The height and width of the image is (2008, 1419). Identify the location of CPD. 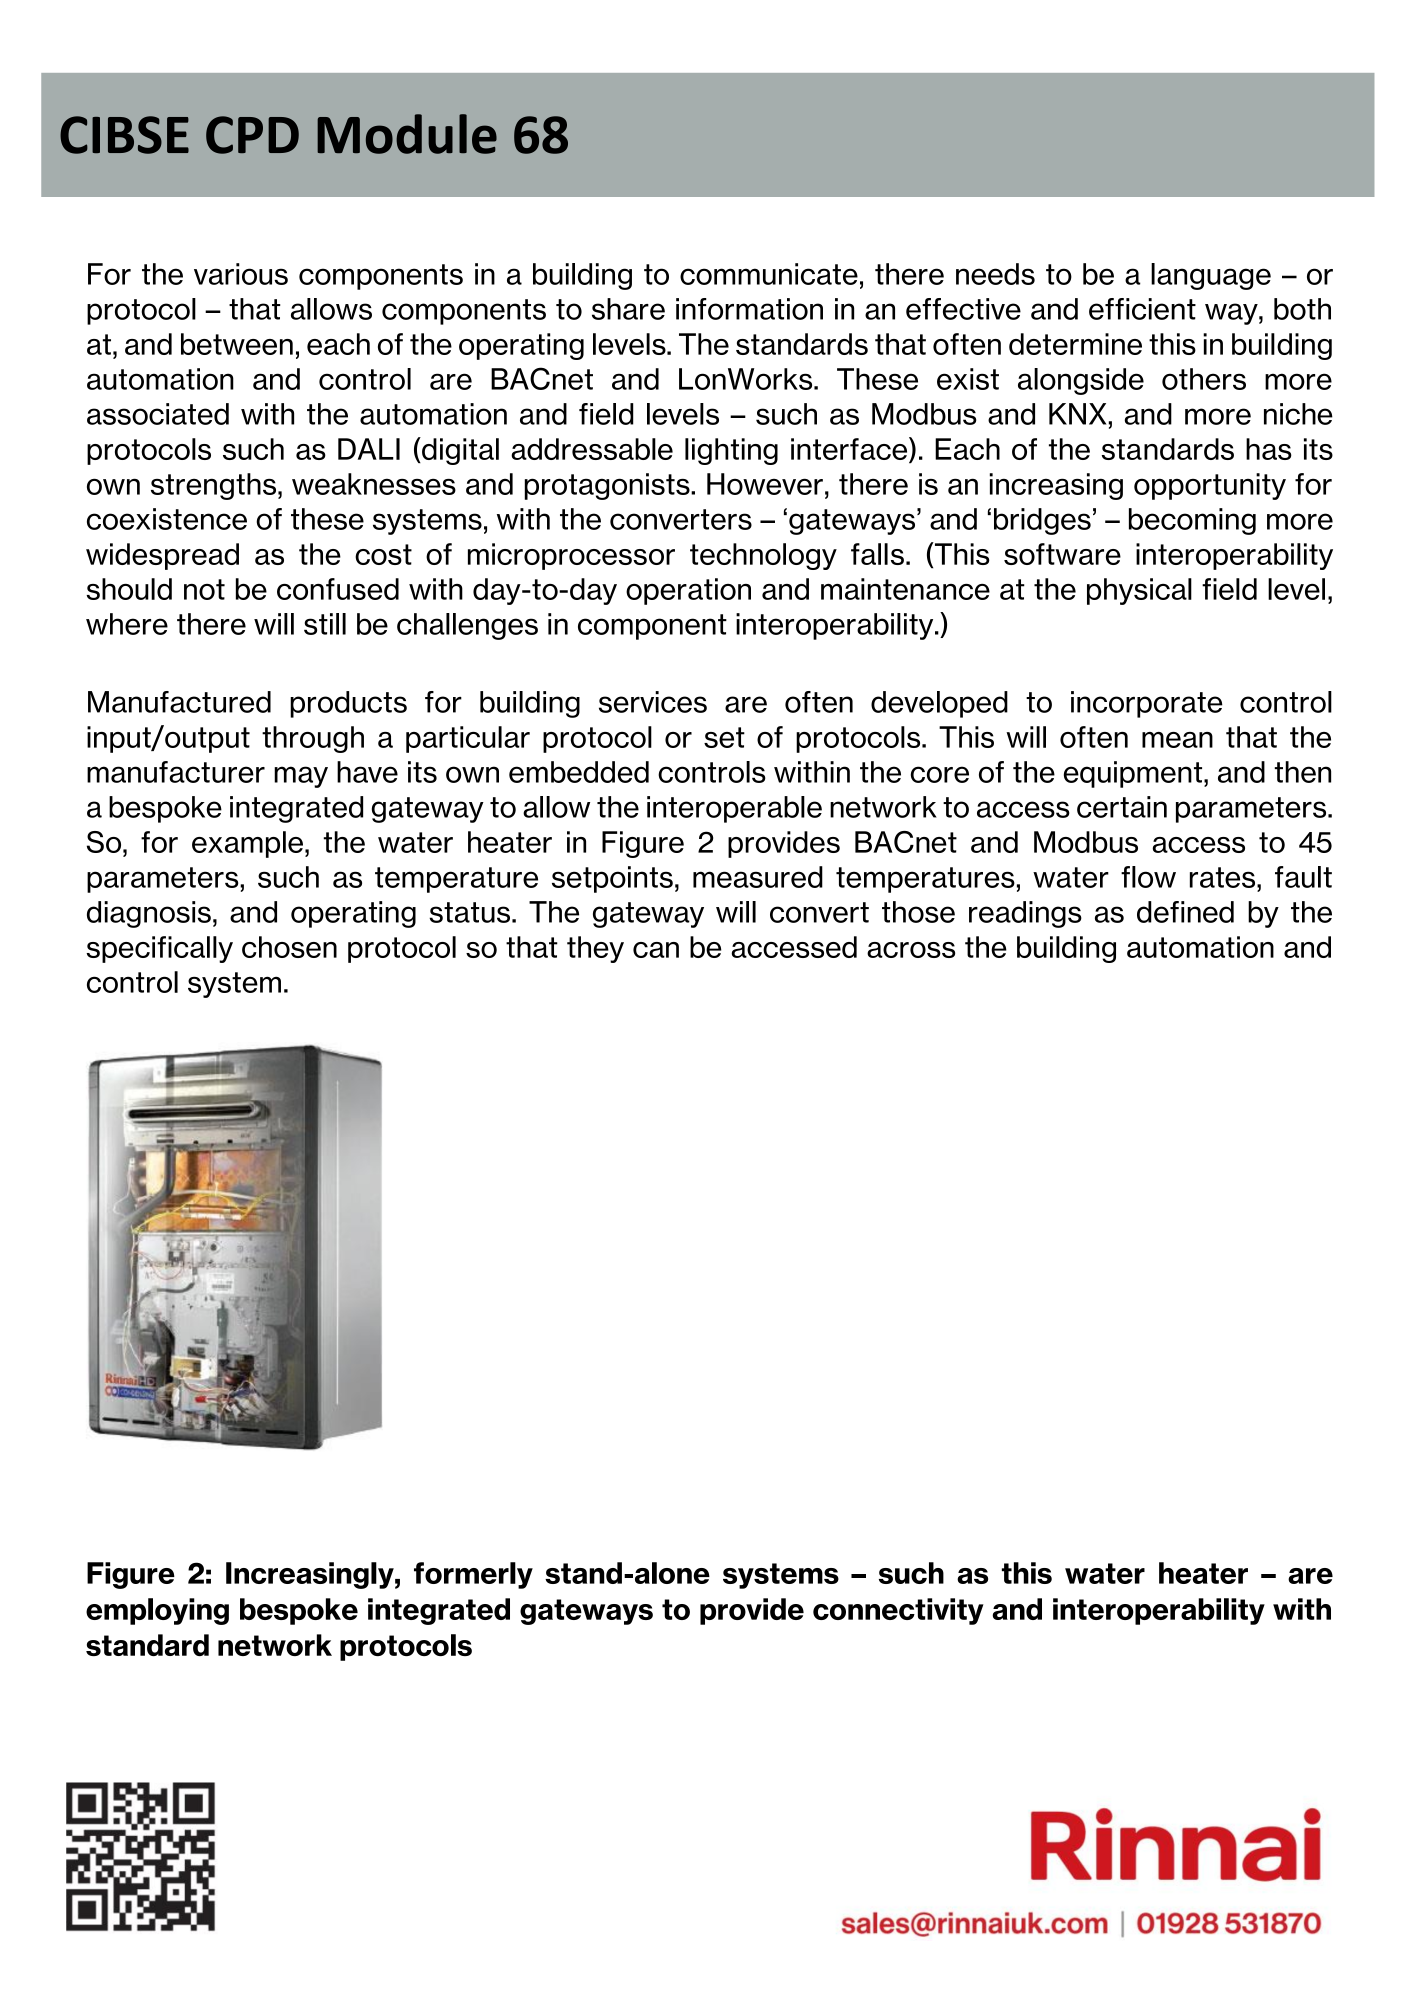
(252, 135).
